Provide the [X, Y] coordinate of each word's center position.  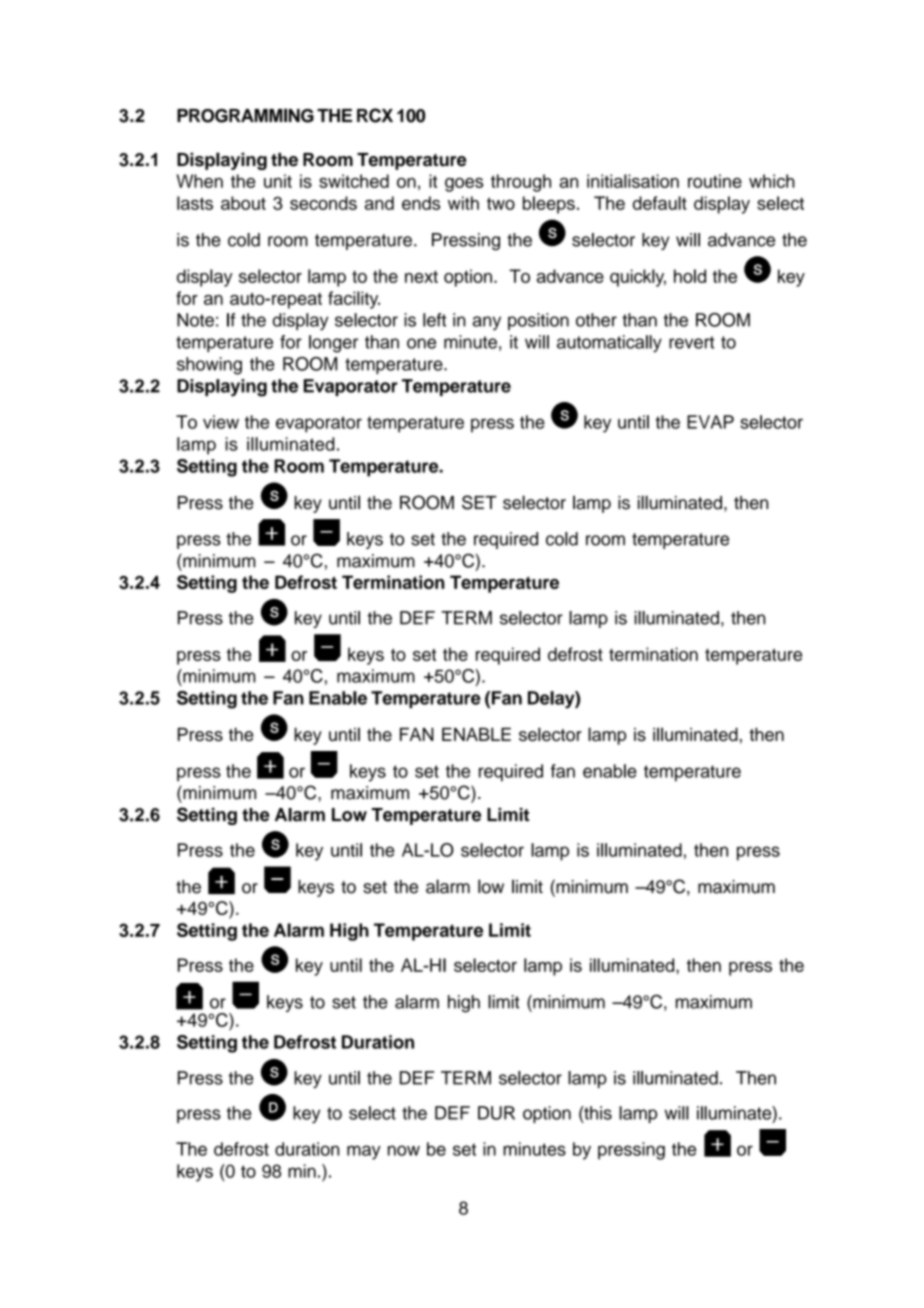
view [221, 422]
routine [715, 181]
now [404, 1150]
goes [464, 185]
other [596, 320]
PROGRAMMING [245, 115]
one [421, 343]
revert [691, 342]
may [364, 1152]
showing [209, 366]
